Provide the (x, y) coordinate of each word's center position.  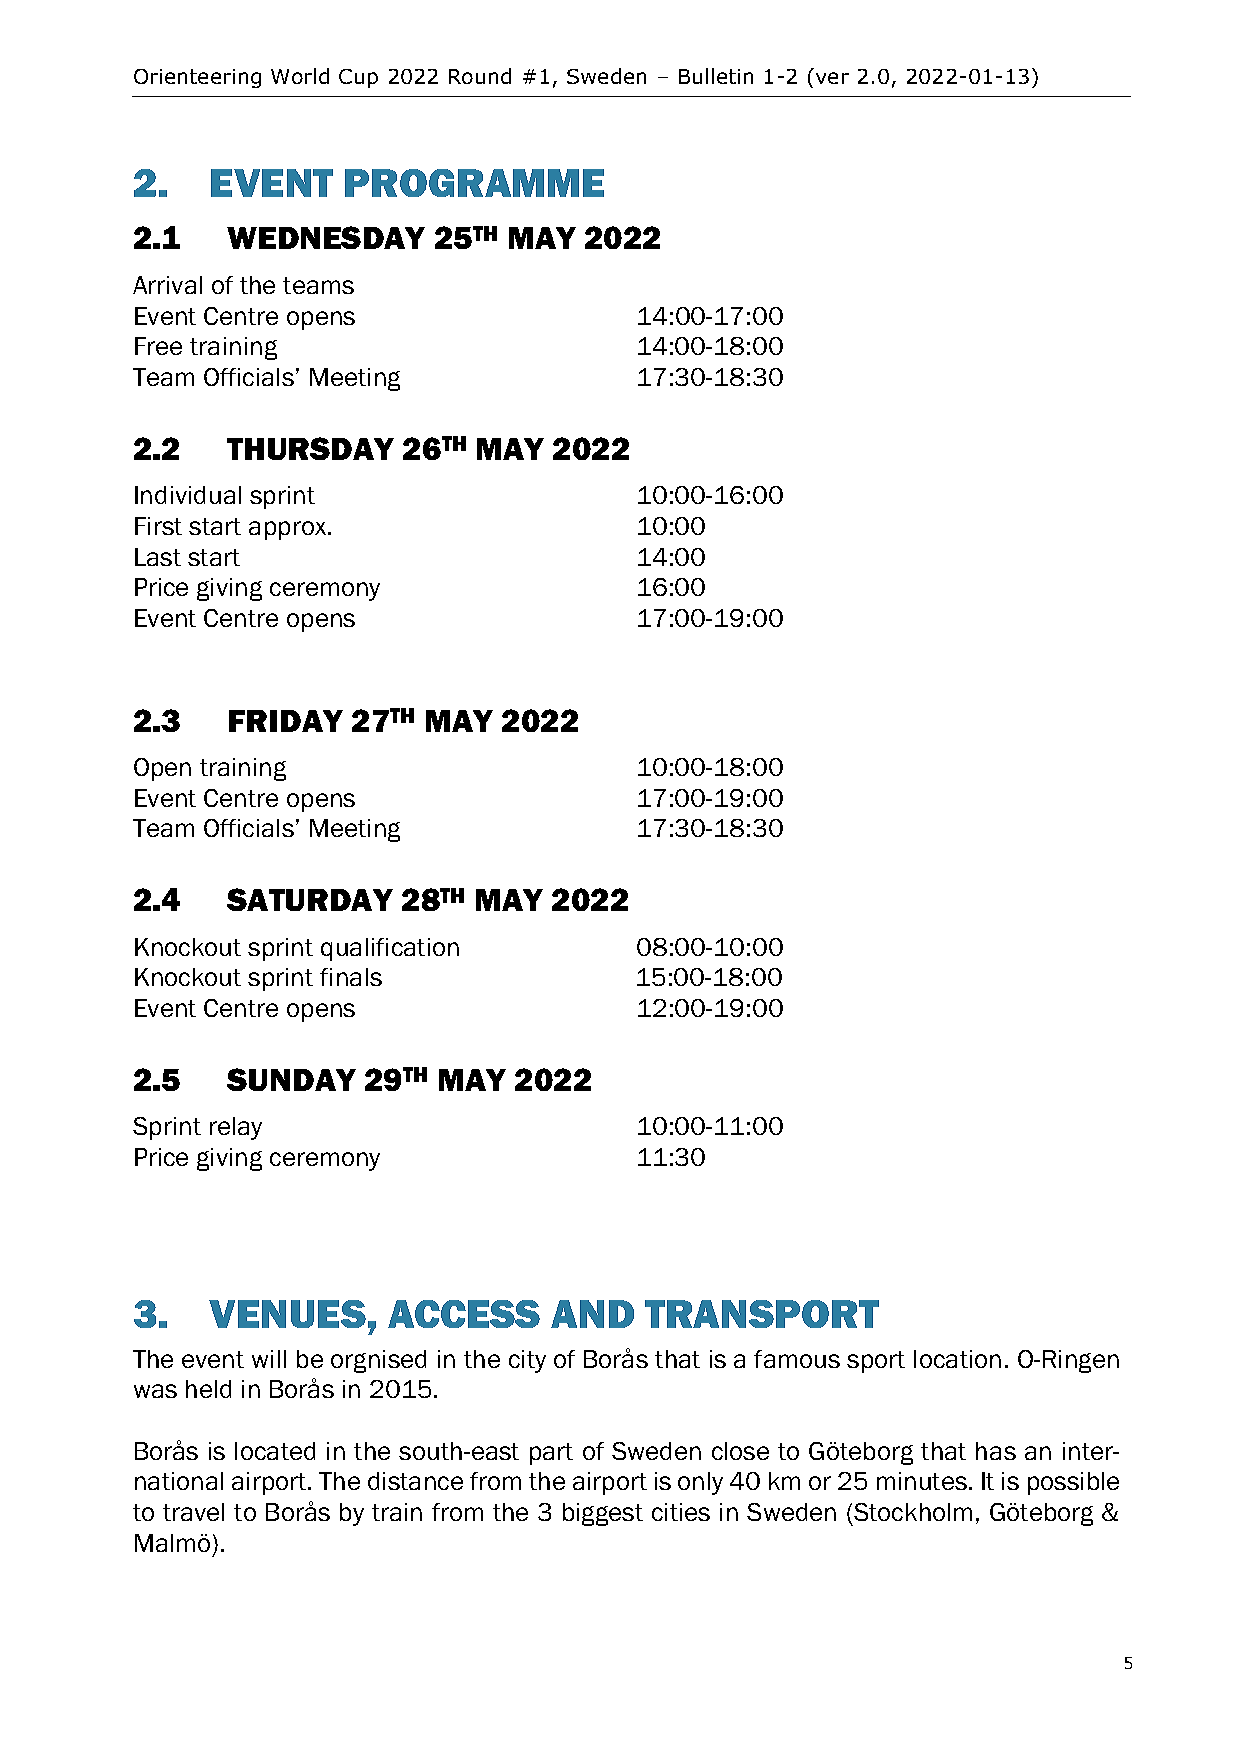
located (275, 1451)
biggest (603, 1514)
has (996, 1451)
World (300, 76)
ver (832, 78)
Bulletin (716, 76)
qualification (390, 949)
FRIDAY (286, 721)
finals (351, 977)
